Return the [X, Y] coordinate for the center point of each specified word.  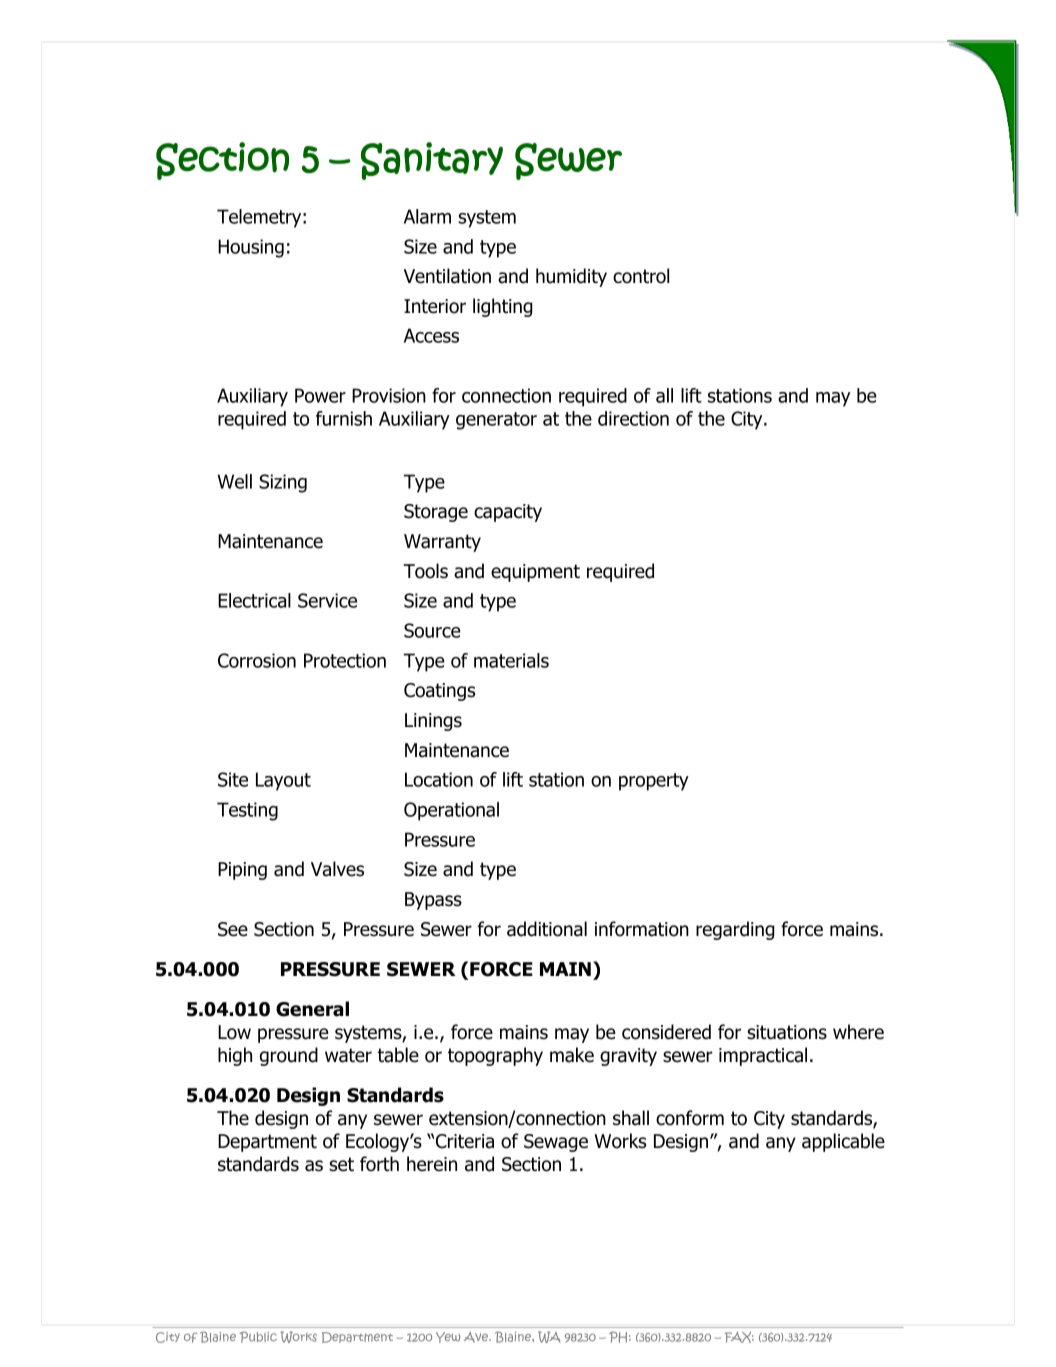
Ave [477, 1337]
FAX [739, 1337]
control [641, 276]
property [654, 782]
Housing [251, 248]
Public [258, 1337]
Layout [283, 781]
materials [511, 660]
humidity [571, 277]
